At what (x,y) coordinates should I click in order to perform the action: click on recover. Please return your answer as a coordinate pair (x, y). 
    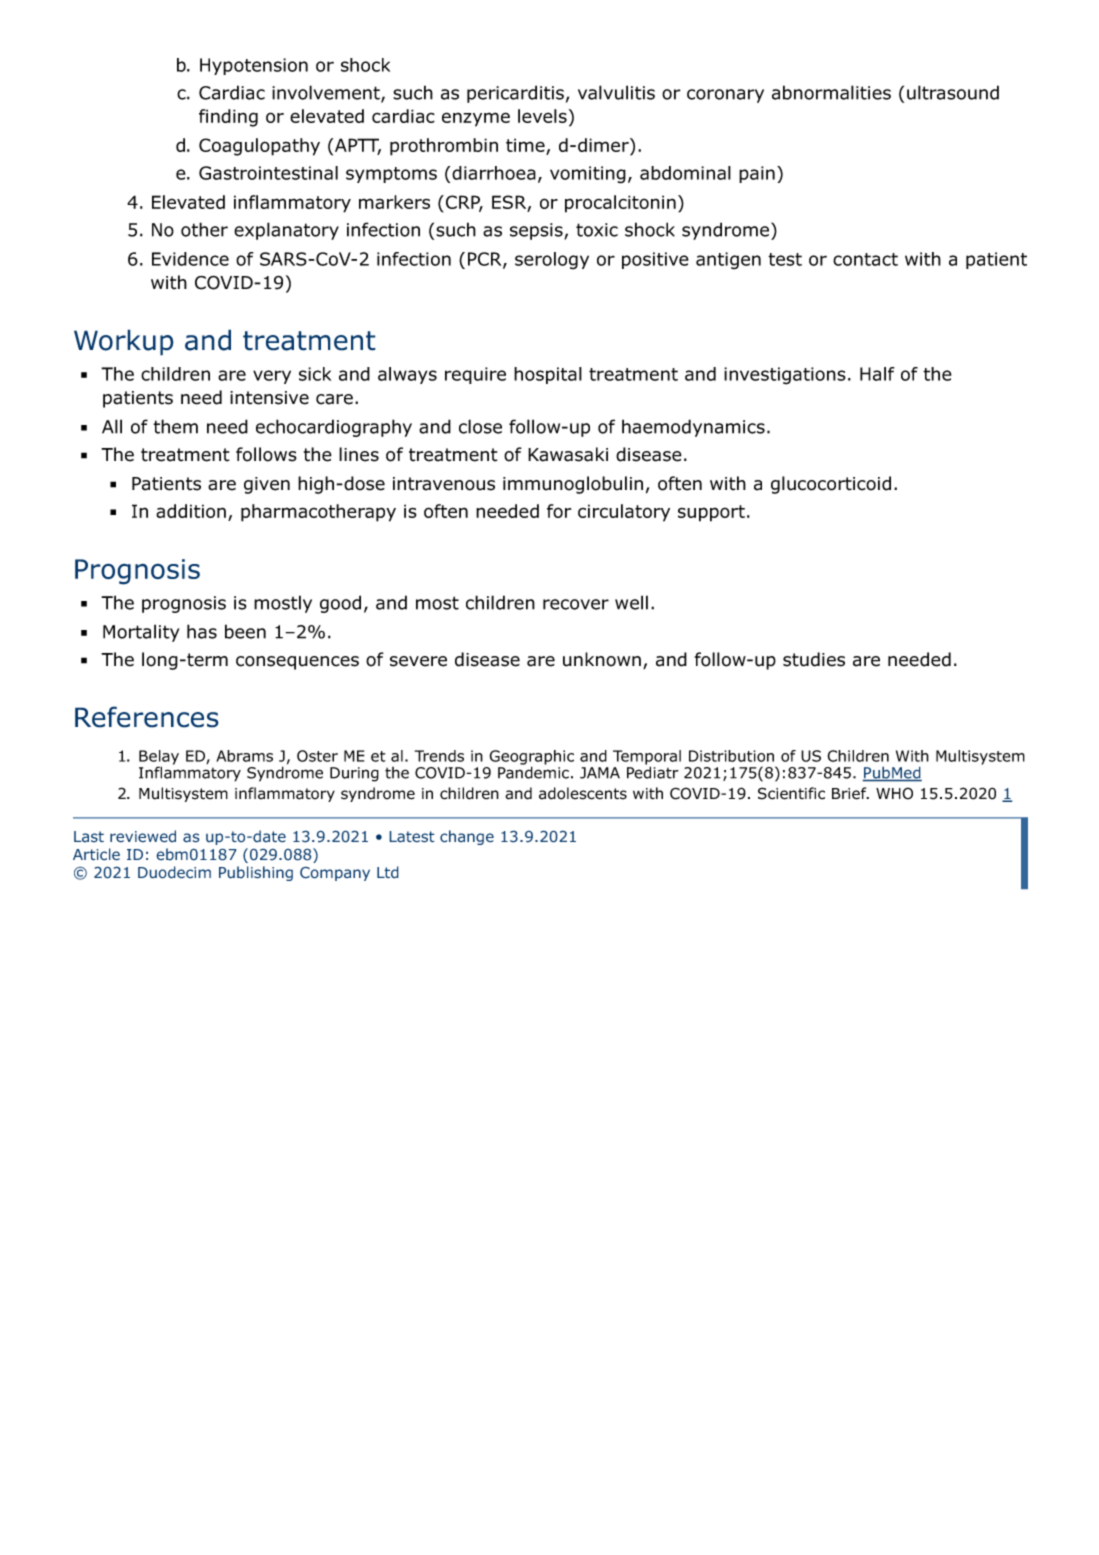
    Looking at the image, I should click on (576, 604).
